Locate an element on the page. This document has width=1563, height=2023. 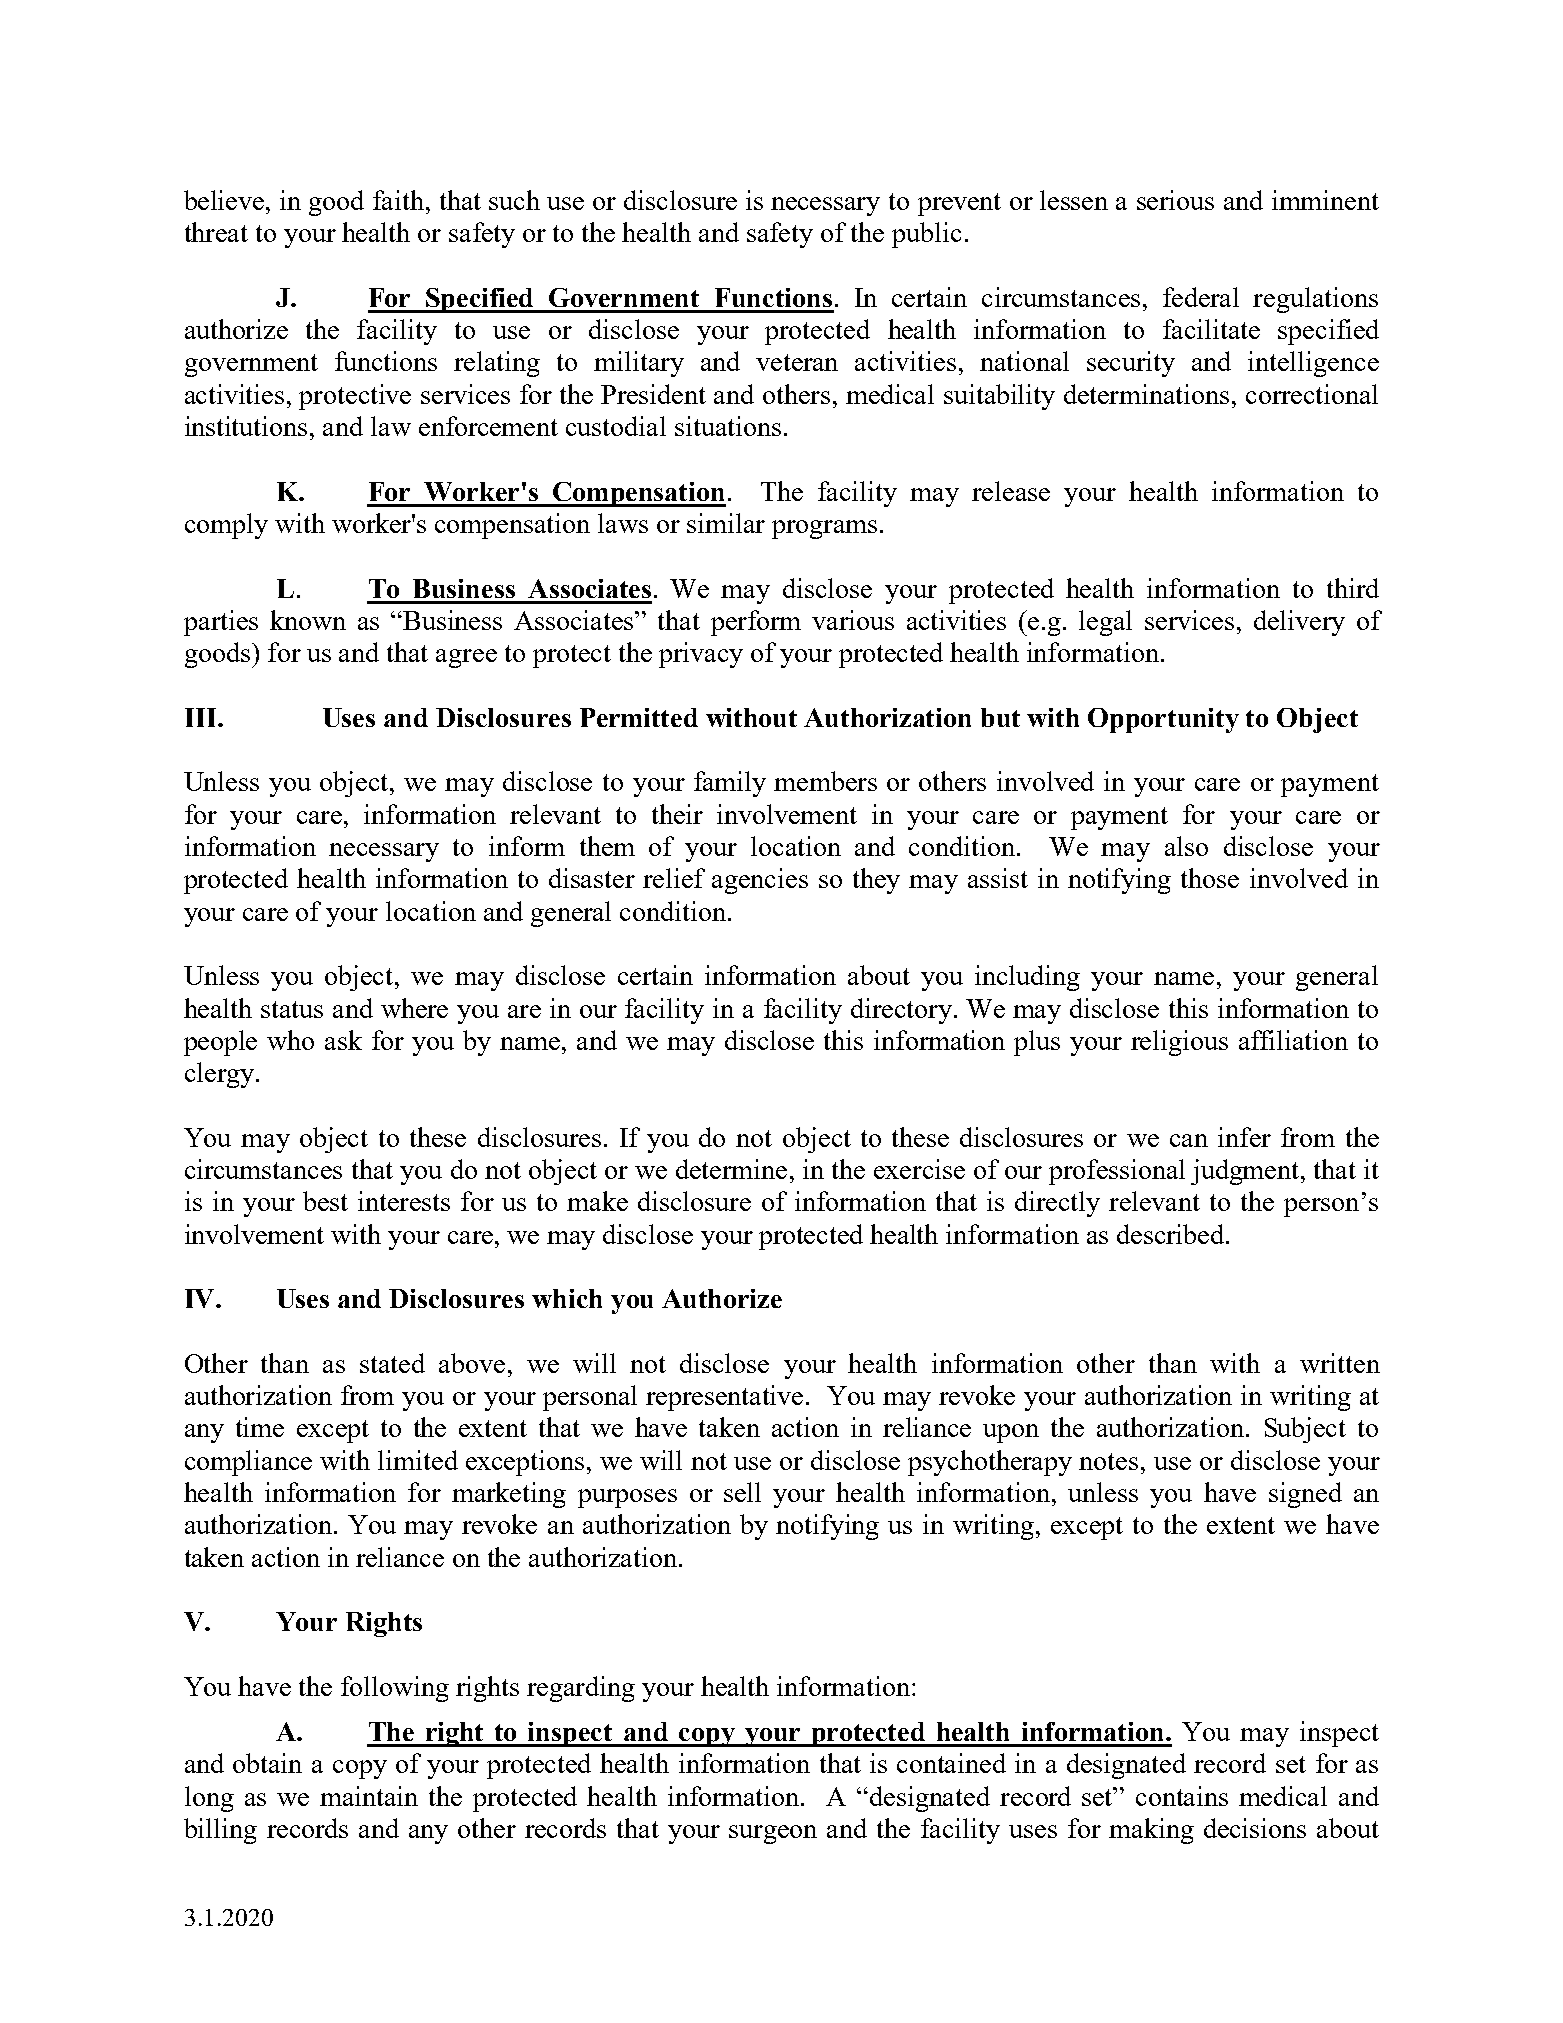
known is located at coordinates (308, 620).
